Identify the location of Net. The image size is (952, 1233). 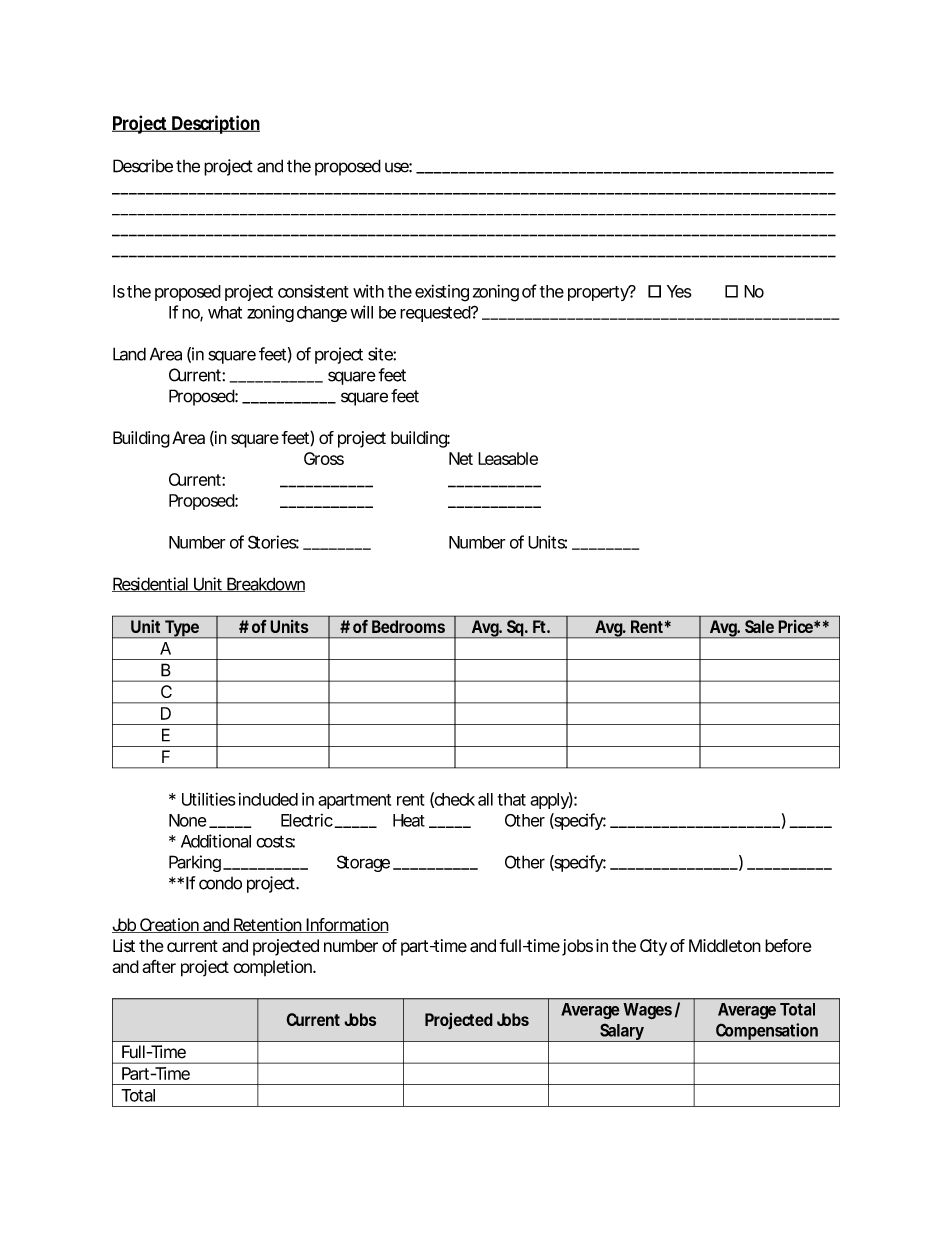
(461, 458).
